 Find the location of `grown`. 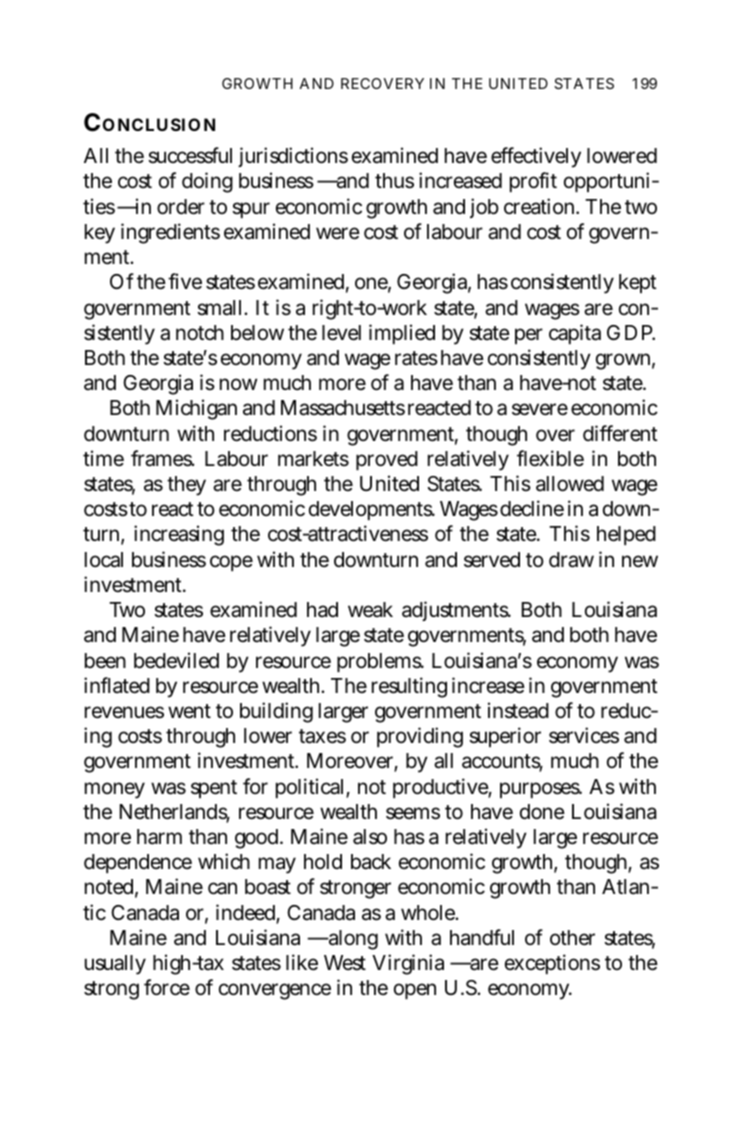

grown is located at coordinates (625, 361).
